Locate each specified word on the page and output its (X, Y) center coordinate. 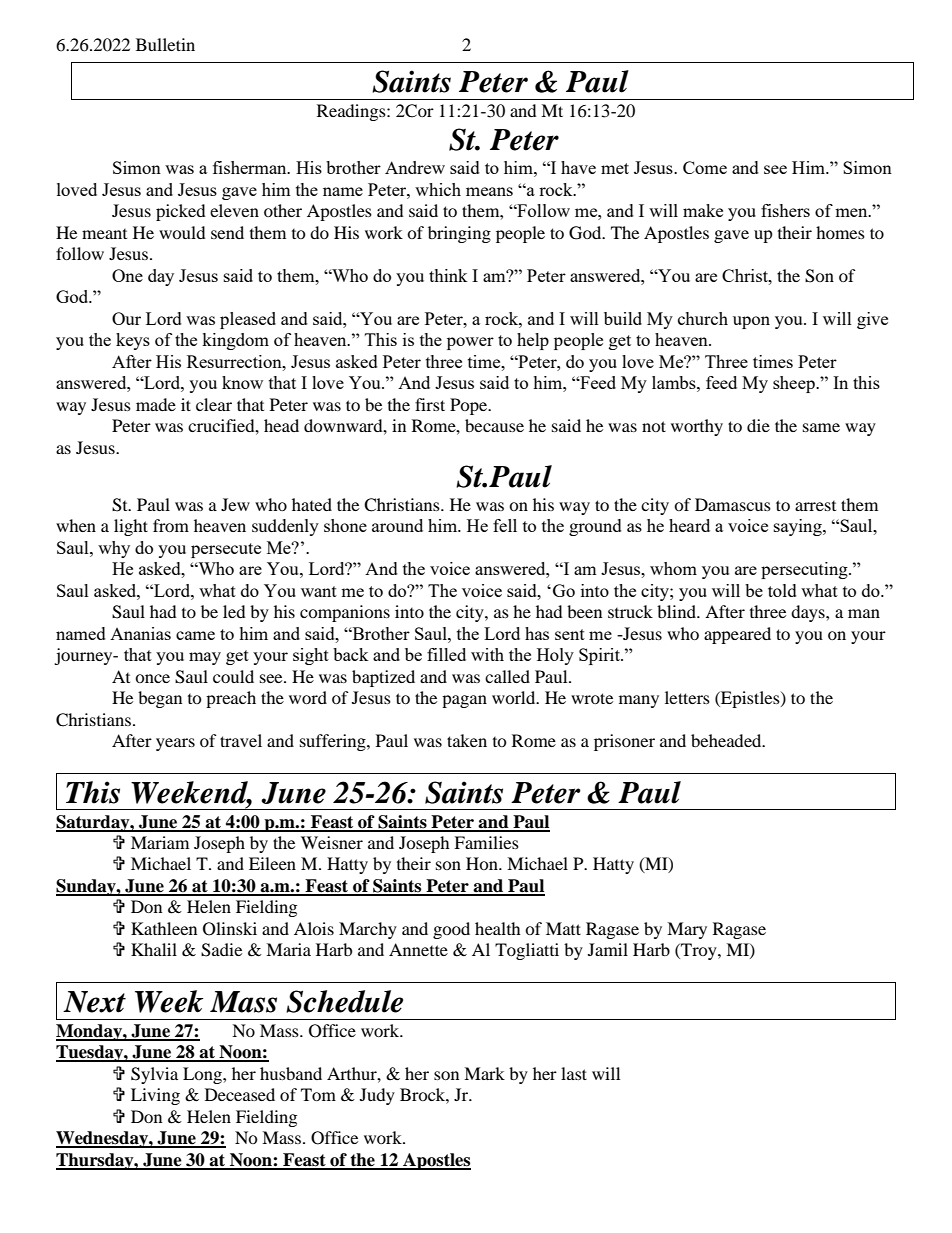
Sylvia (154, 1075)
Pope (470, 406)
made (156, 404)
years (175, 744)
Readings (352, 112)
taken (467, 740)
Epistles (750, 699)
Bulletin (165, 44)
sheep (795, 384)
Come (705, 167)
